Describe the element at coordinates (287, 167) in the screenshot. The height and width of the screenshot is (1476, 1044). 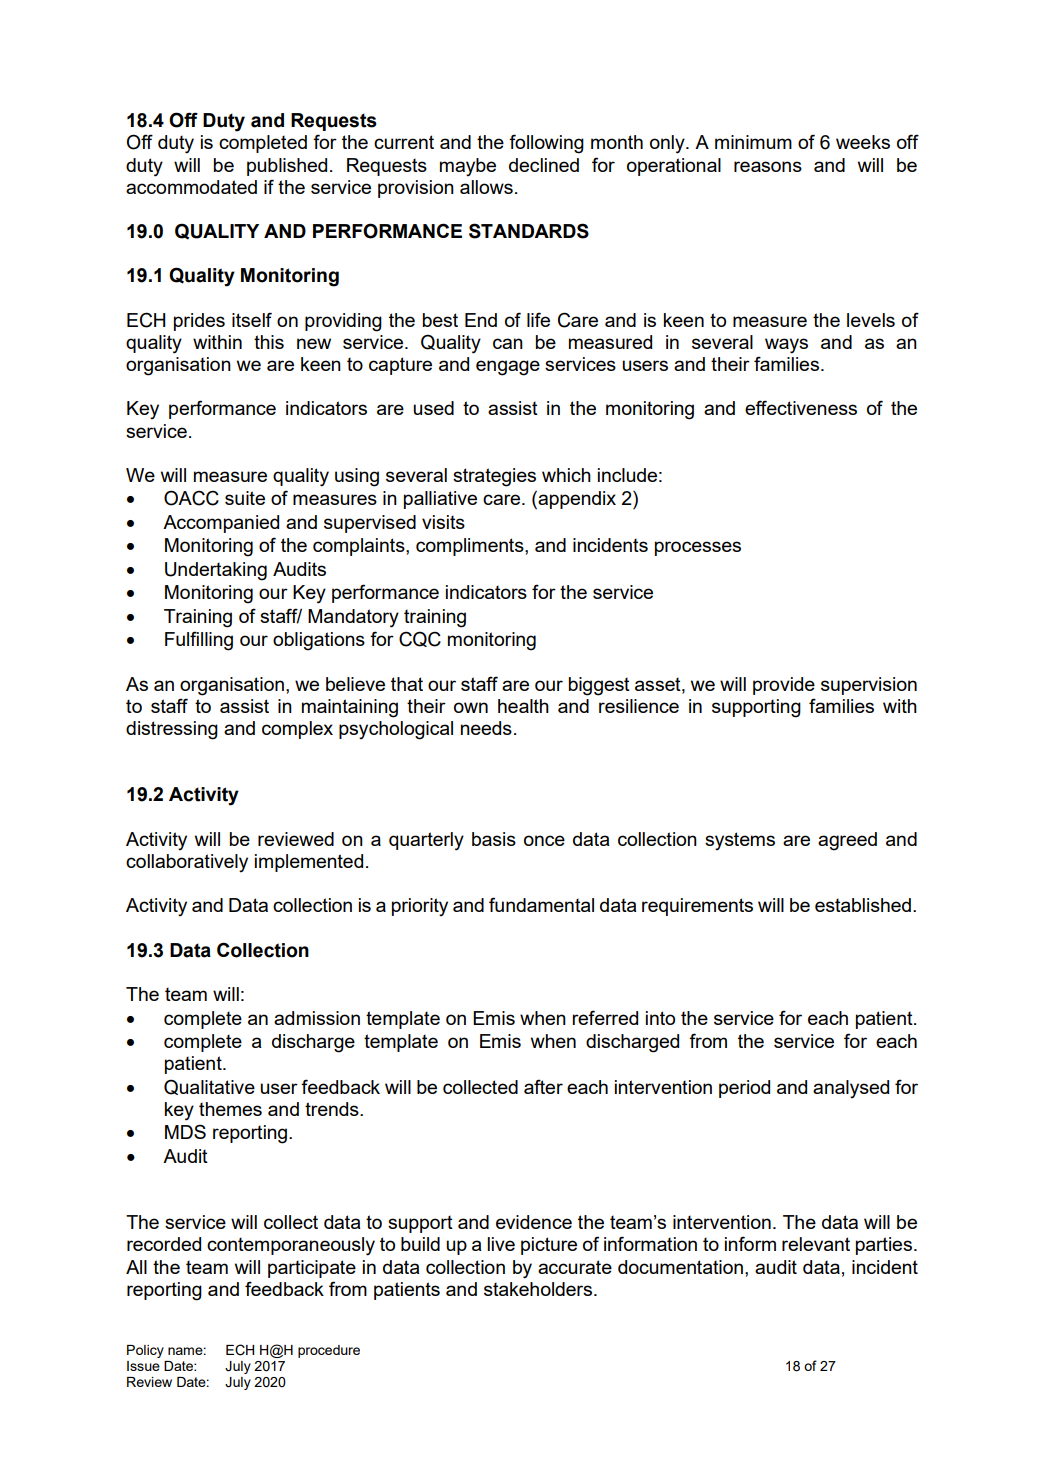
I see `published` at that location.
